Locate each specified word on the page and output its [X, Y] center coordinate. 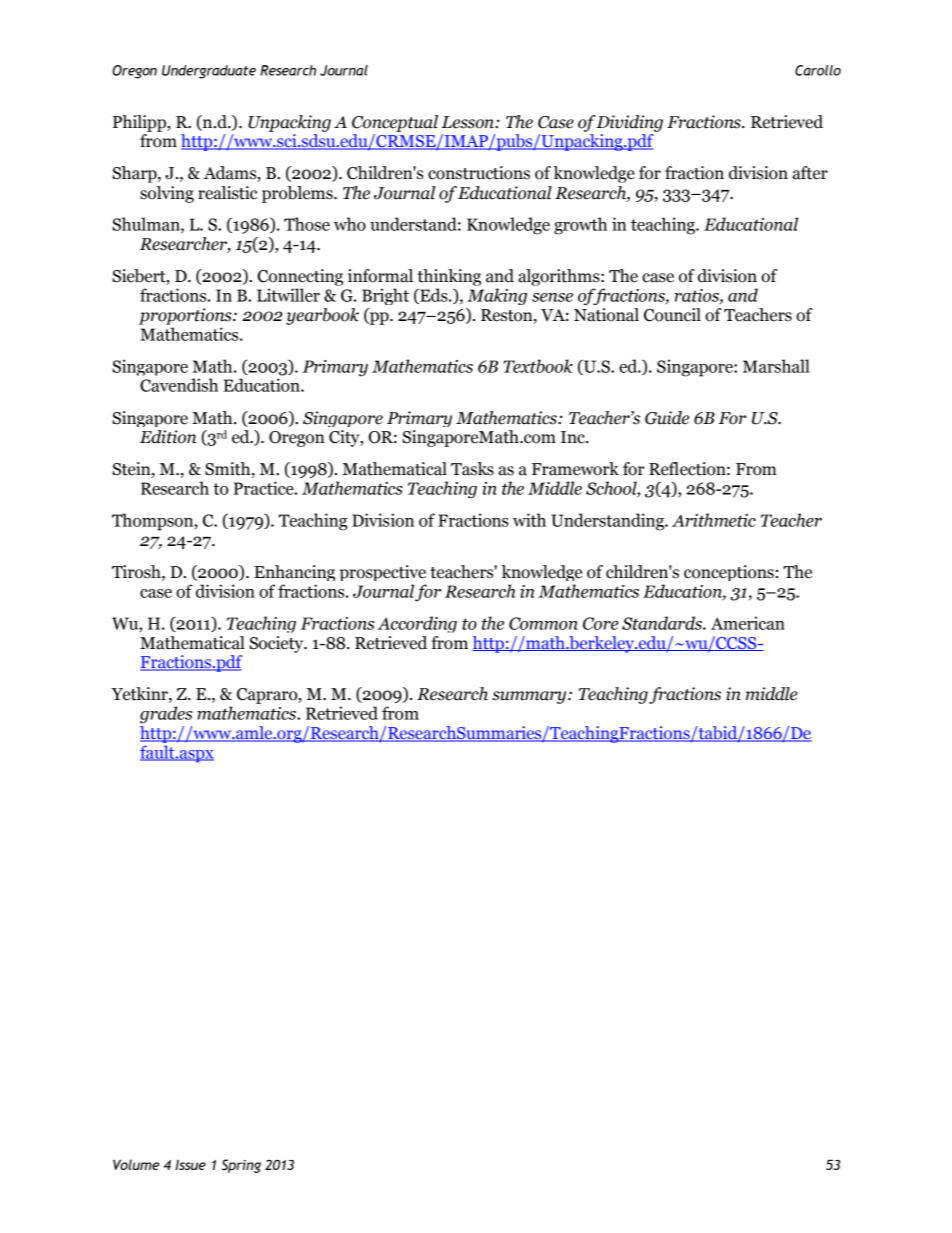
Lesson [469, 122]
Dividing [629, 123]
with [529, 520]
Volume [136, 1164]
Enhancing [294, 573]
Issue [190, 1164]
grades [166, 715]
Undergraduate [209, 72]
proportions [186, 316]
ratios [697, 296]
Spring [241, 1166]
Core [601, 623]
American [748, 623]
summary [530, 697]
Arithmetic [714, 520]
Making [497, 296]
